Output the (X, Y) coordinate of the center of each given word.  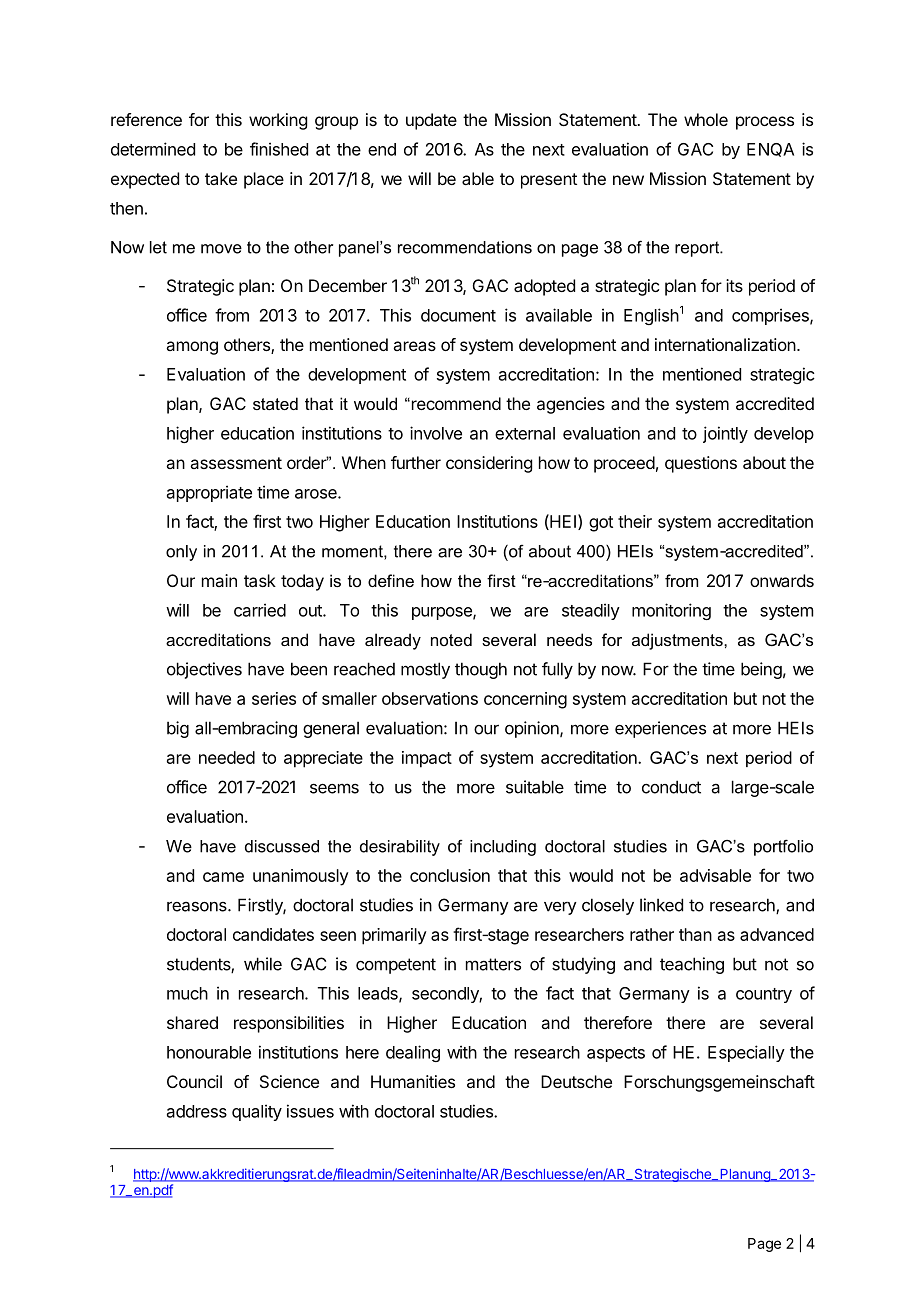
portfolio (783, 847)
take (221, 178)
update (431, 121)
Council (194, 1081)
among (192, 348)
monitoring (671, 611)
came (223, 877)
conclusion (450, 875)
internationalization (725, 344)
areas (414, 346)
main (219, 580)
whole (706, 119)
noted (451, 639)
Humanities (413, 1081)
